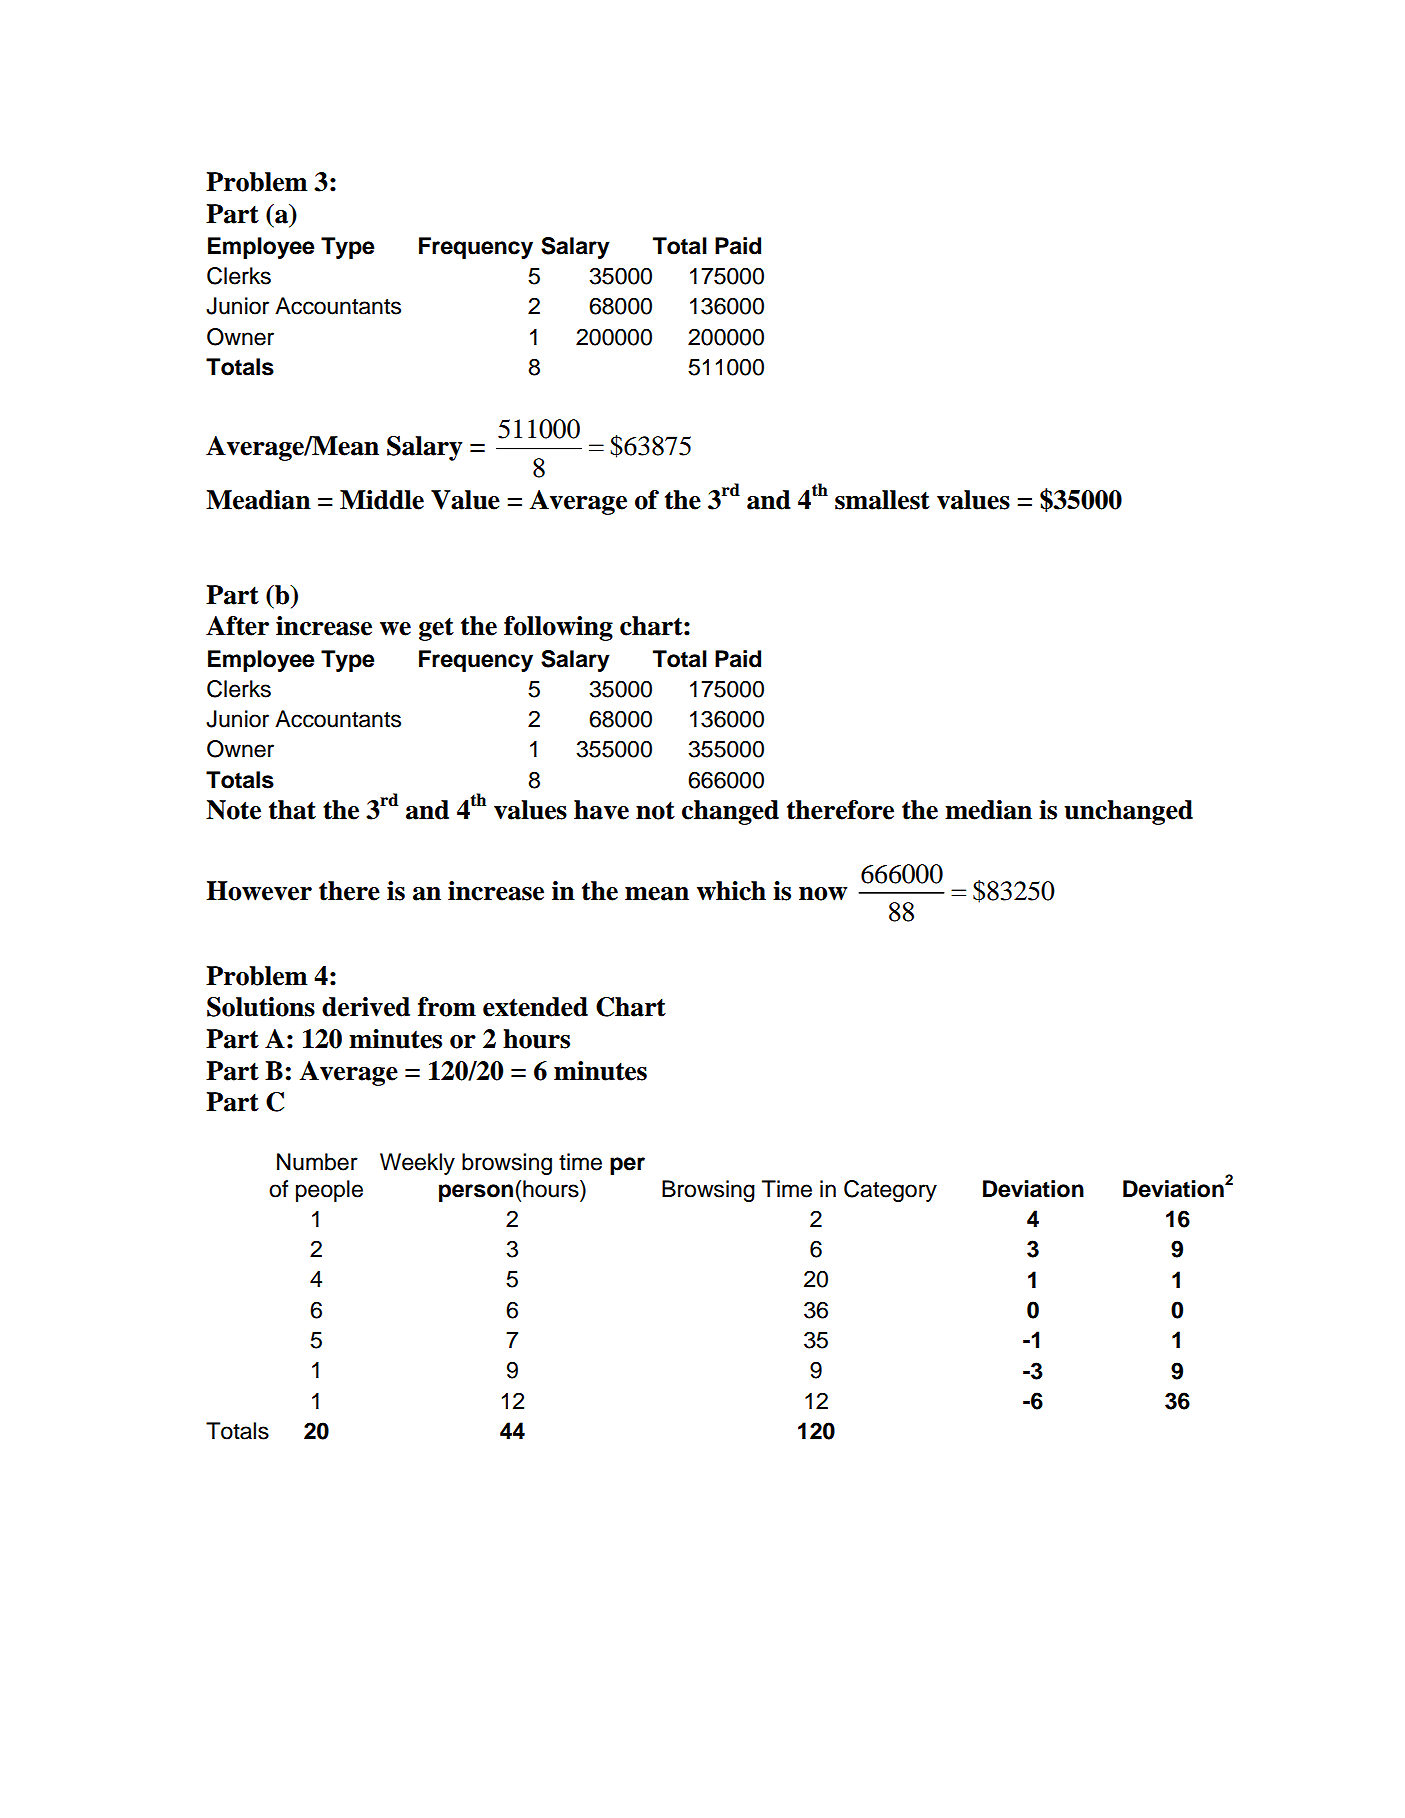 The height and width of the screenshot is (1818, 1405). I want to click on that, so click(292, 810).
